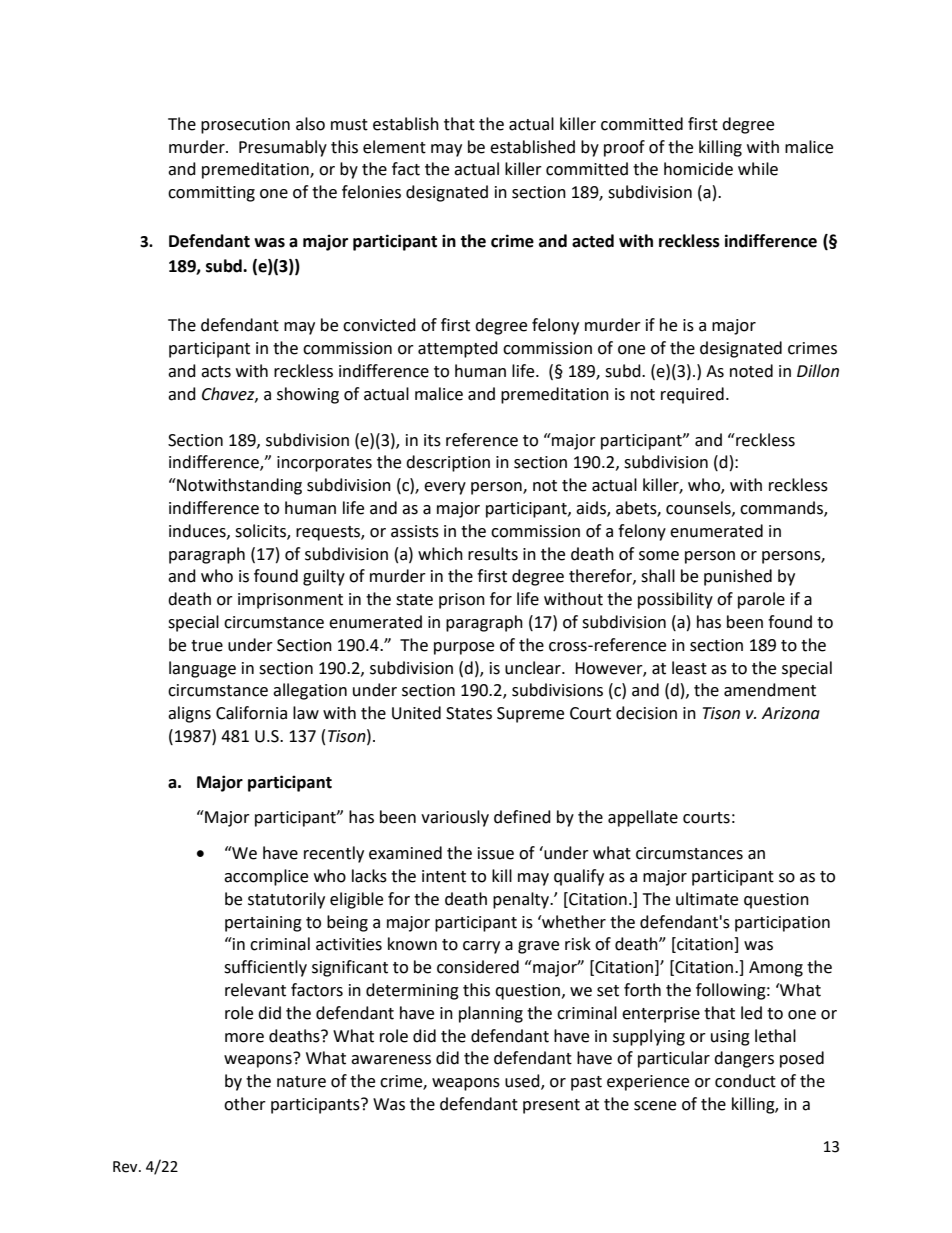  What do you see at coordinates (211, 194) in the screenshot?
I see `committing` at bounding box center [211, 194].
